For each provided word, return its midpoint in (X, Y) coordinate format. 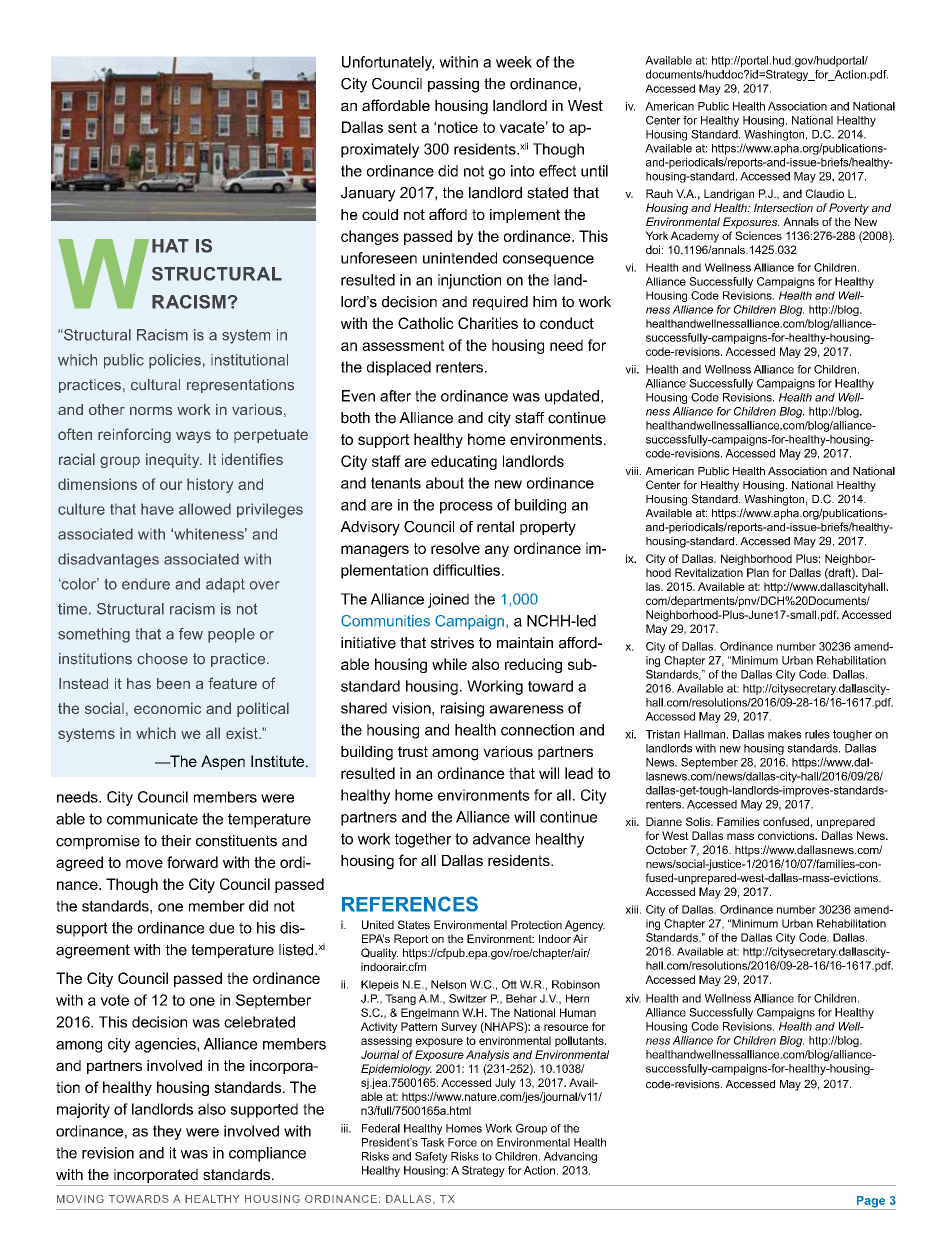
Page (871, 1203)
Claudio (825, 193)
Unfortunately (388, 63)
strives (452, 643)
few (191, 634)
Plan (758, 572)
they (167, 1132)
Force (462, 1142)
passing (453, 85)
